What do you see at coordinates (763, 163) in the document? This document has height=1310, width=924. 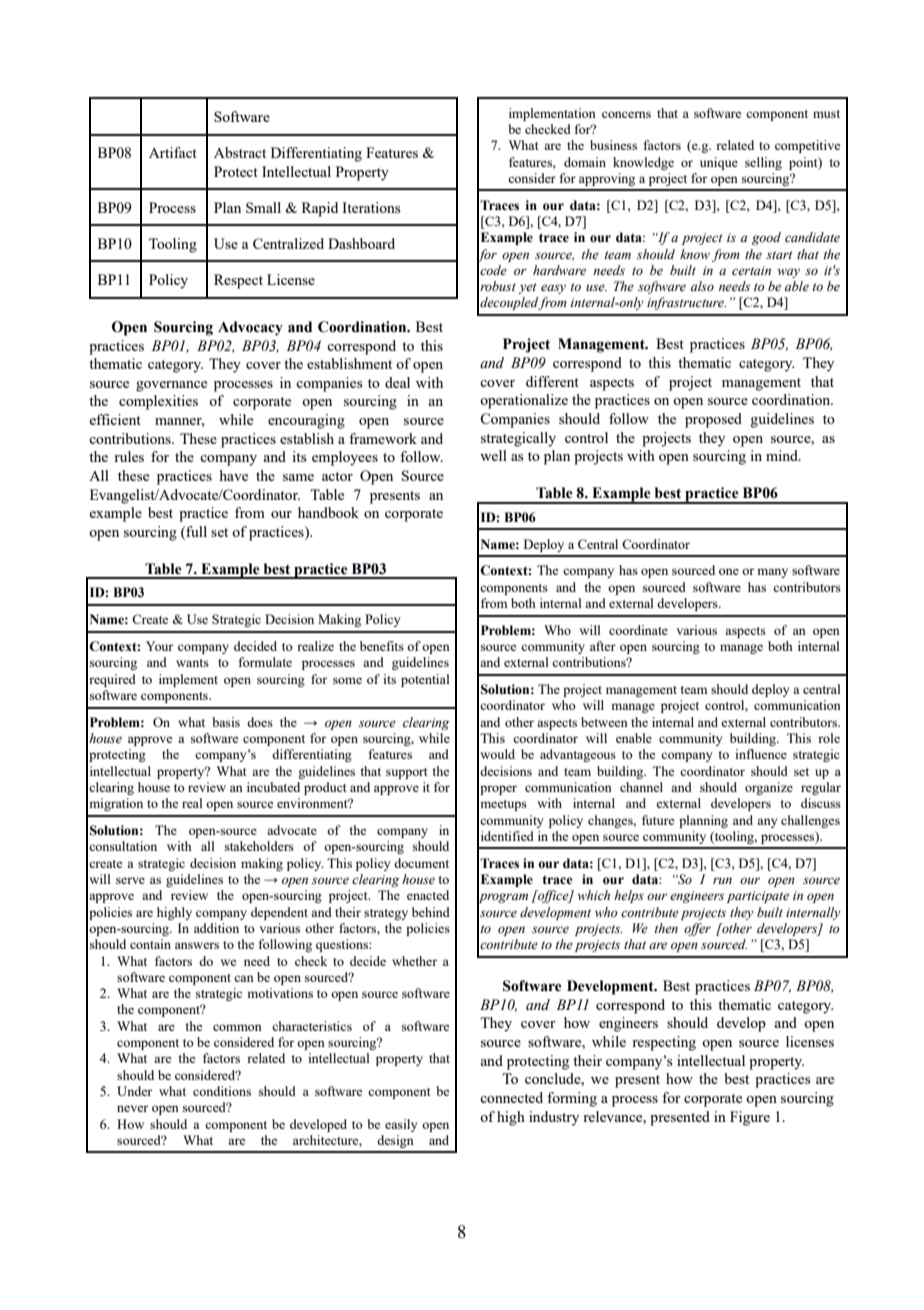 I see `selling` at bounding box center [763, 163].
